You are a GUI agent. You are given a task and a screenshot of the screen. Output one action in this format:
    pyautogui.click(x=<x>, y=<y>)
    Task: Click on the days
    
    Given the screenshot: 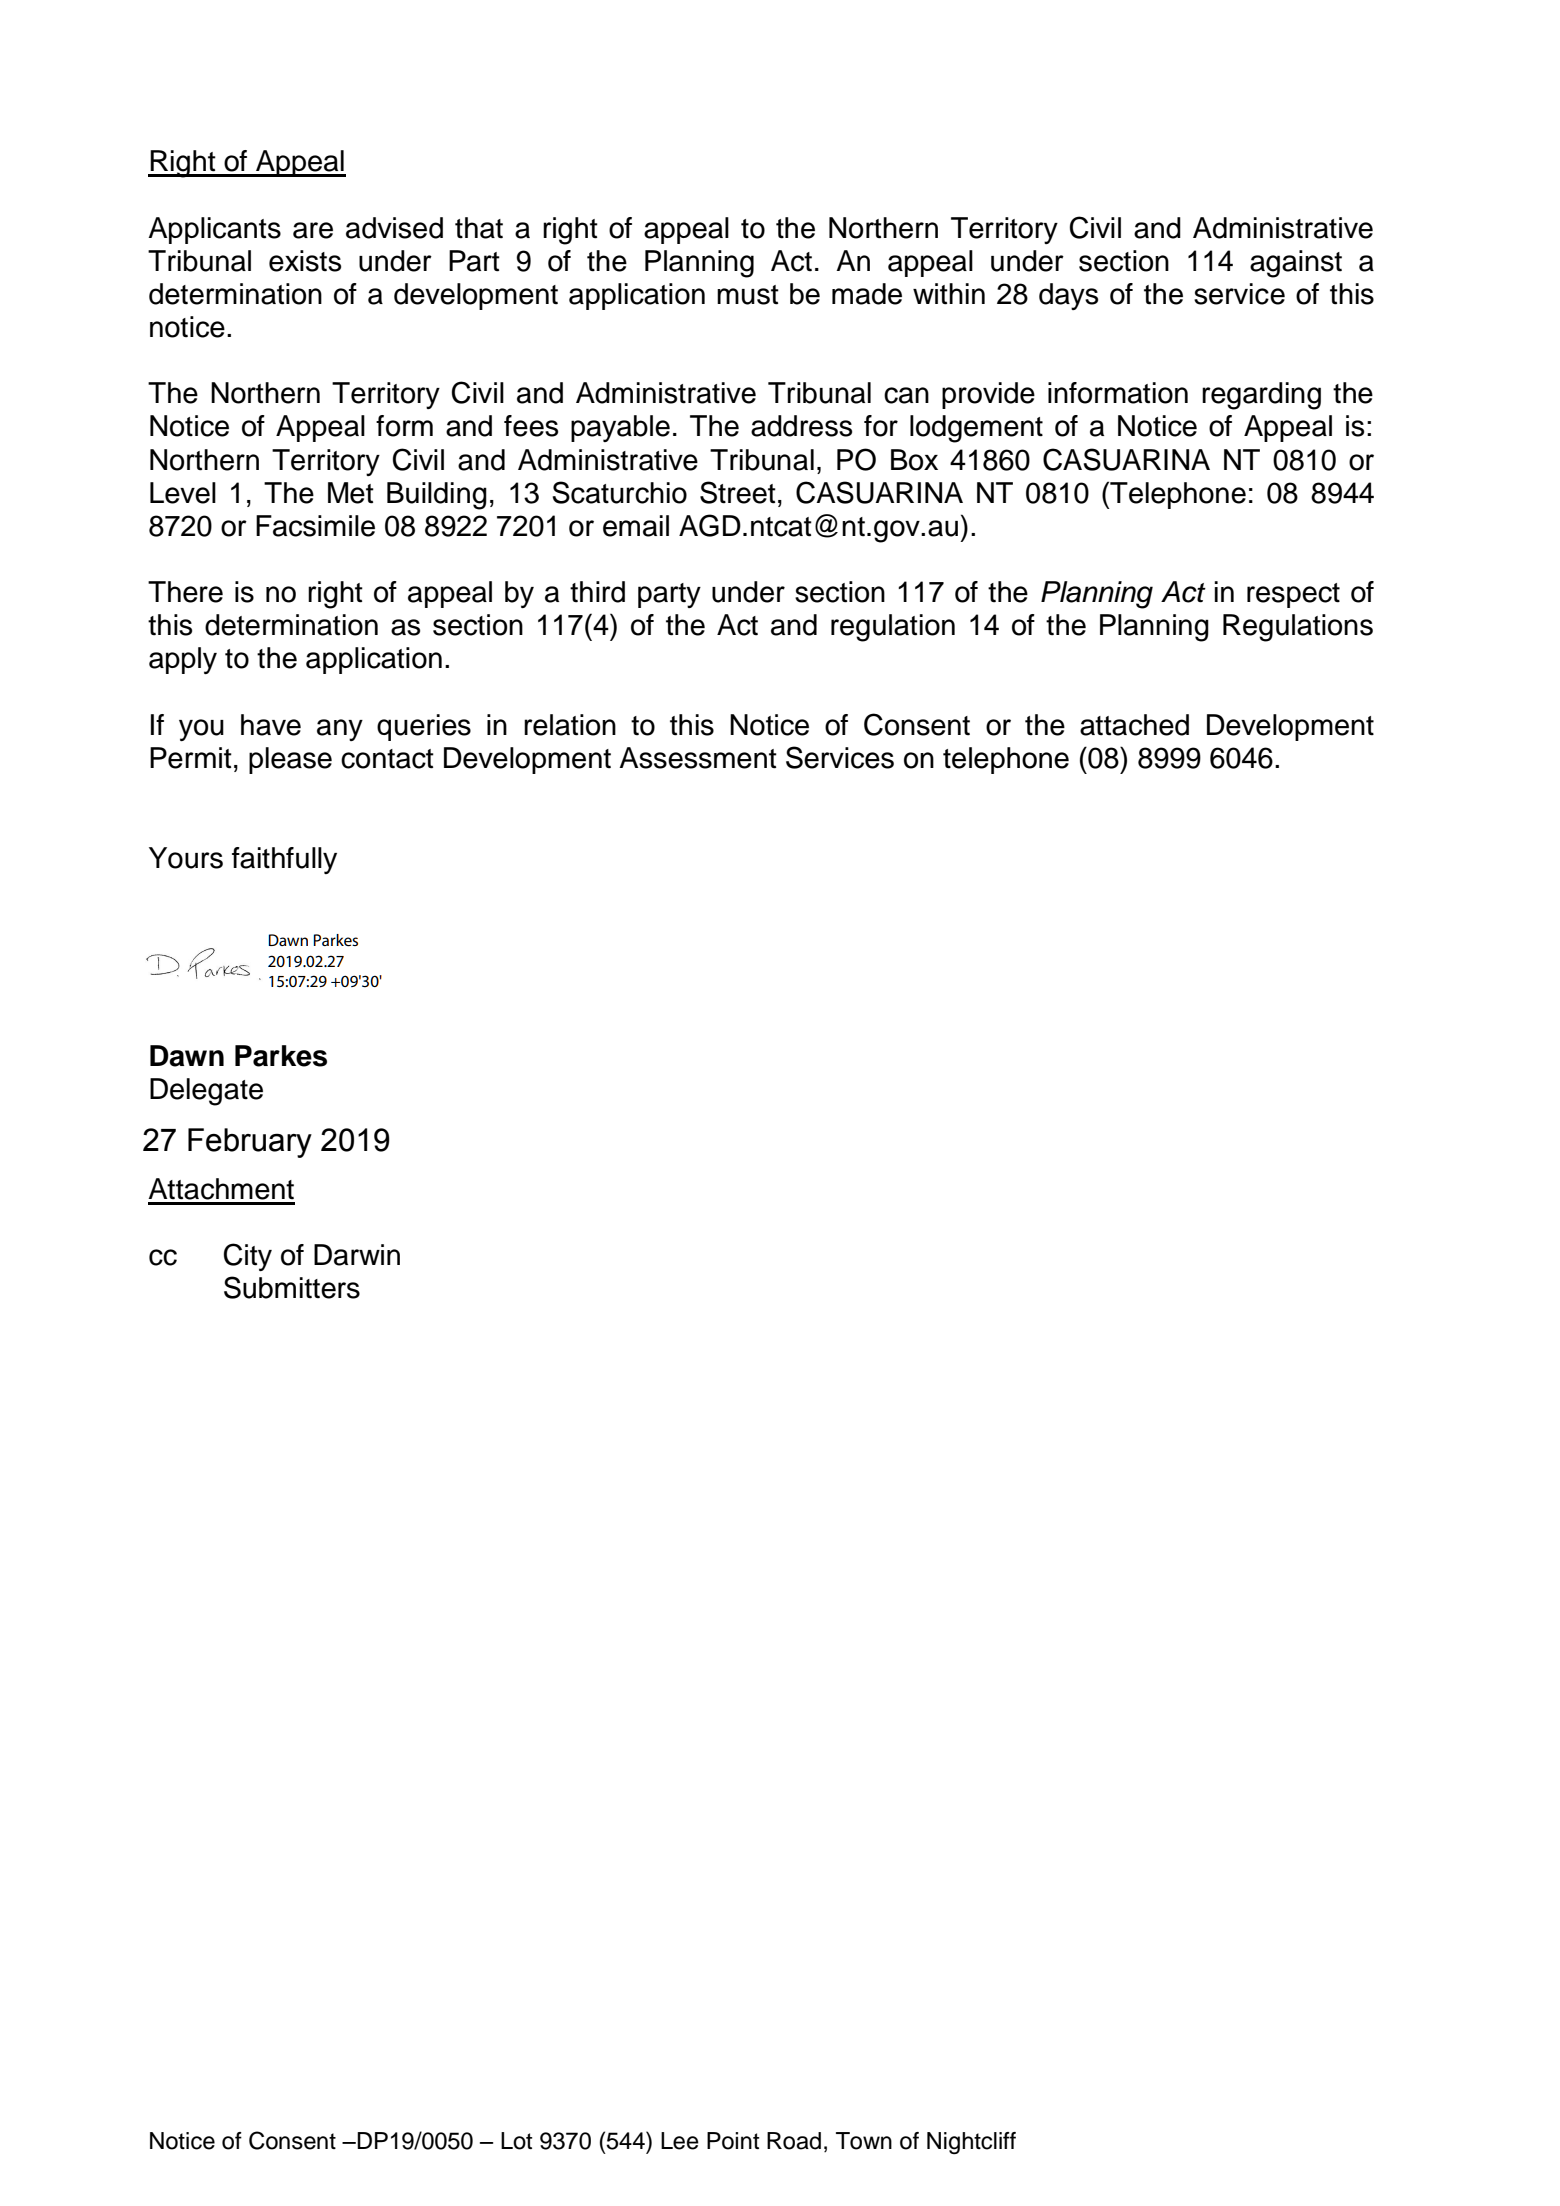 What is the action you would take?
    pyautogui.click(x=1068, y=296)
